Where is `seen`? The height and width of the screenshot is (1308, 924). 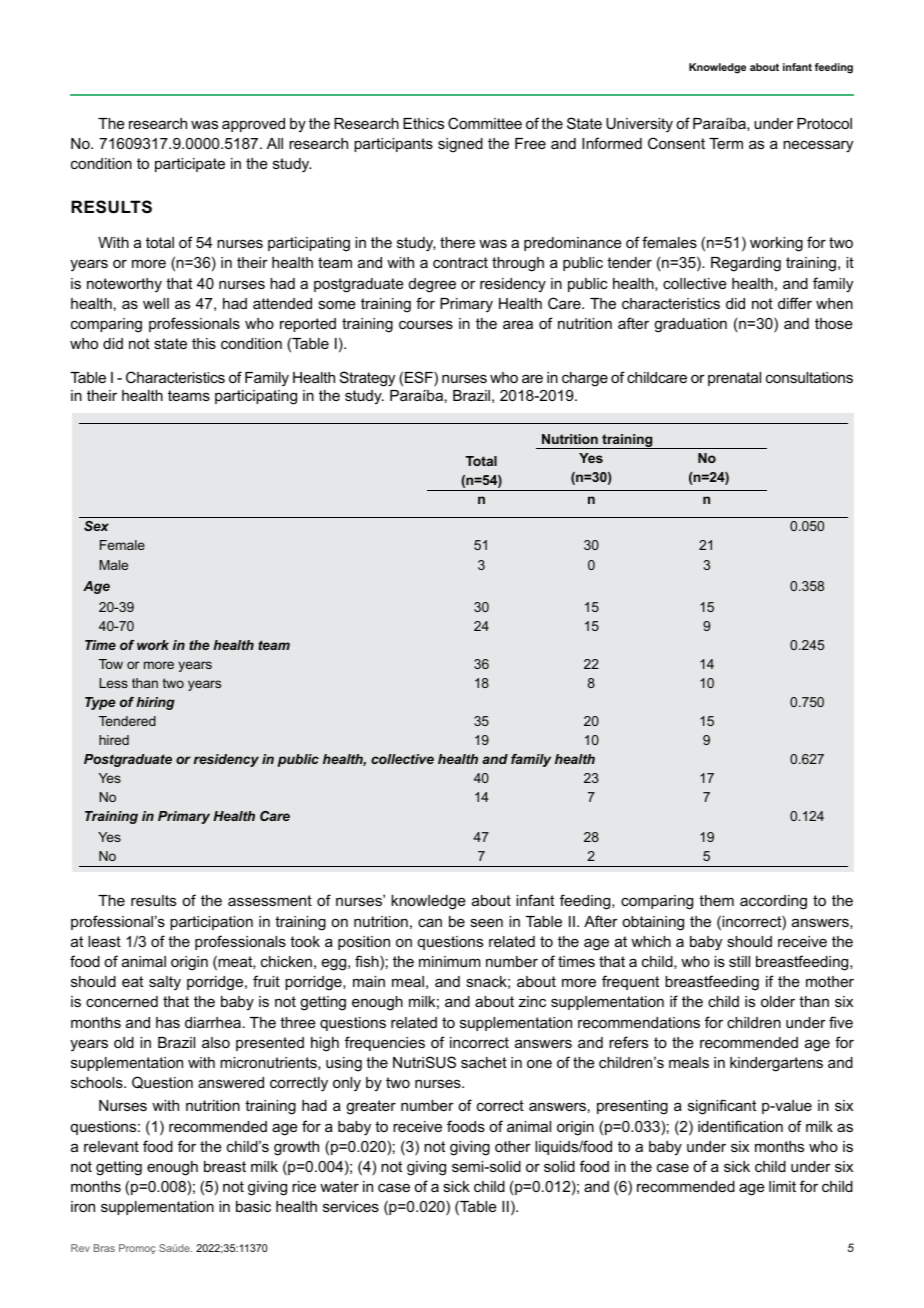 seen is located at coordinates (486, 922).
